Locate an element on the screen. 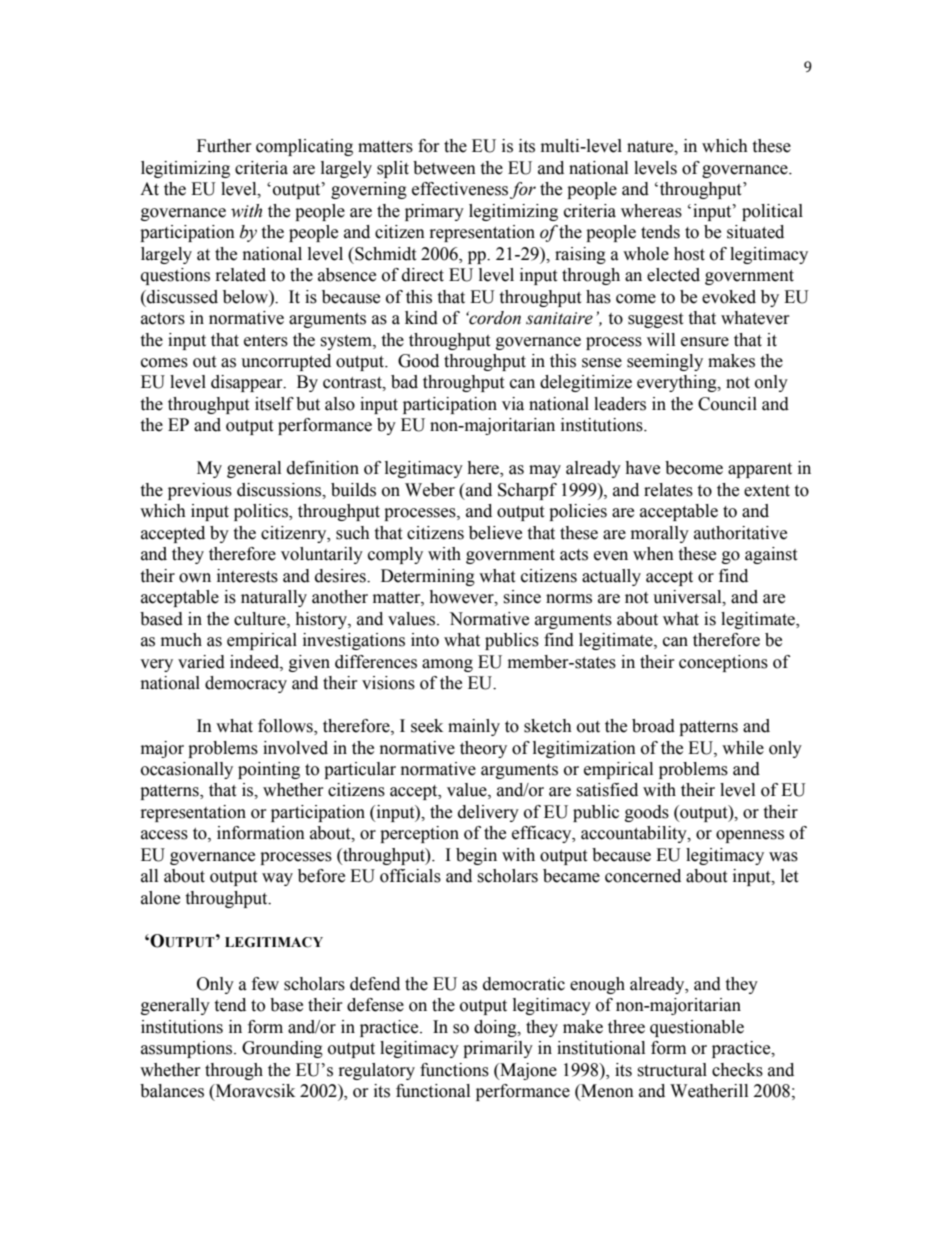 Image resolution: width=952 pixels, height=1233 pixels. apparent is located at coordinates (760, 470).
